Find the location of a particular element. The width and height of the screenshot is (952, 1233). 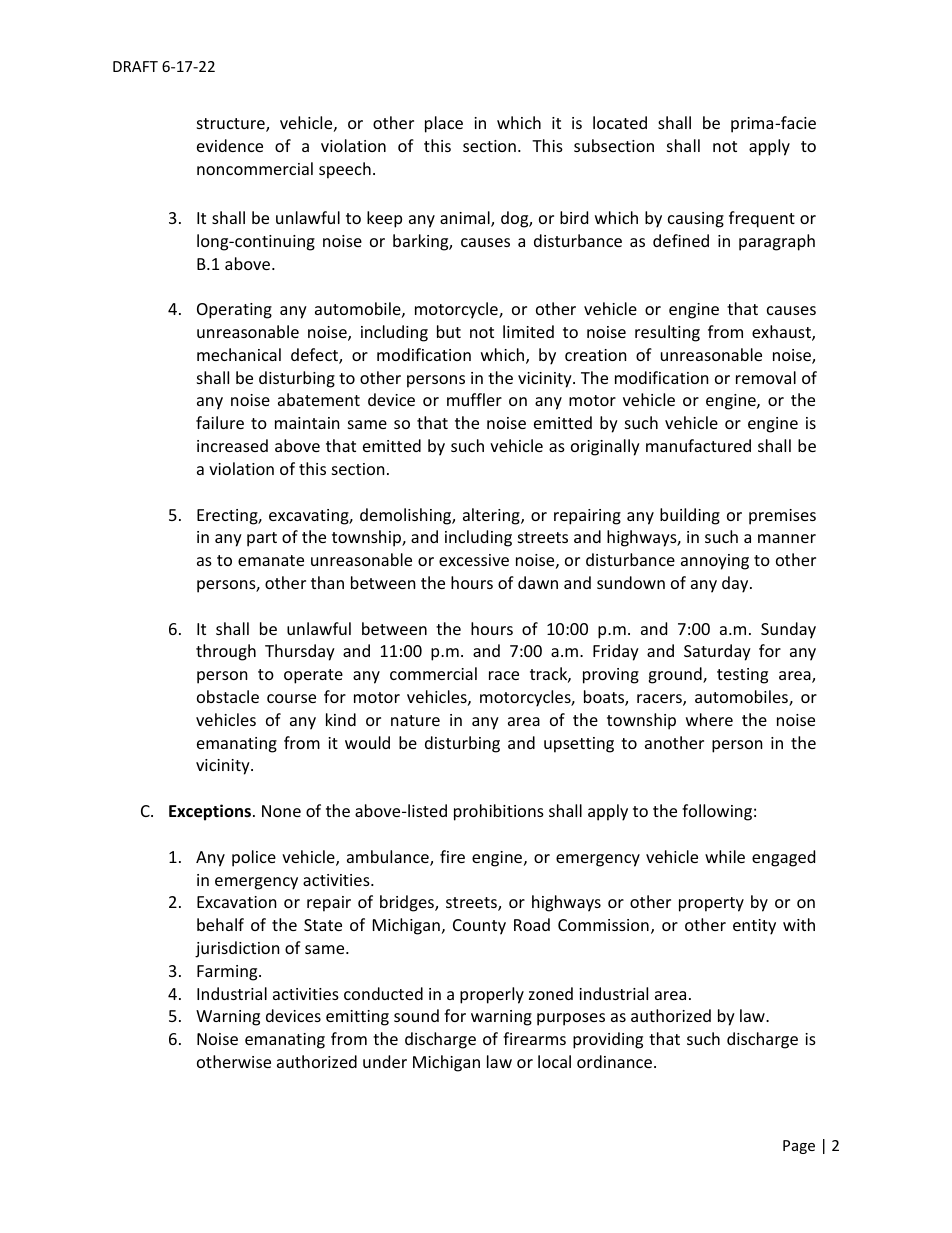

following is located at coordinates (717, 812).
